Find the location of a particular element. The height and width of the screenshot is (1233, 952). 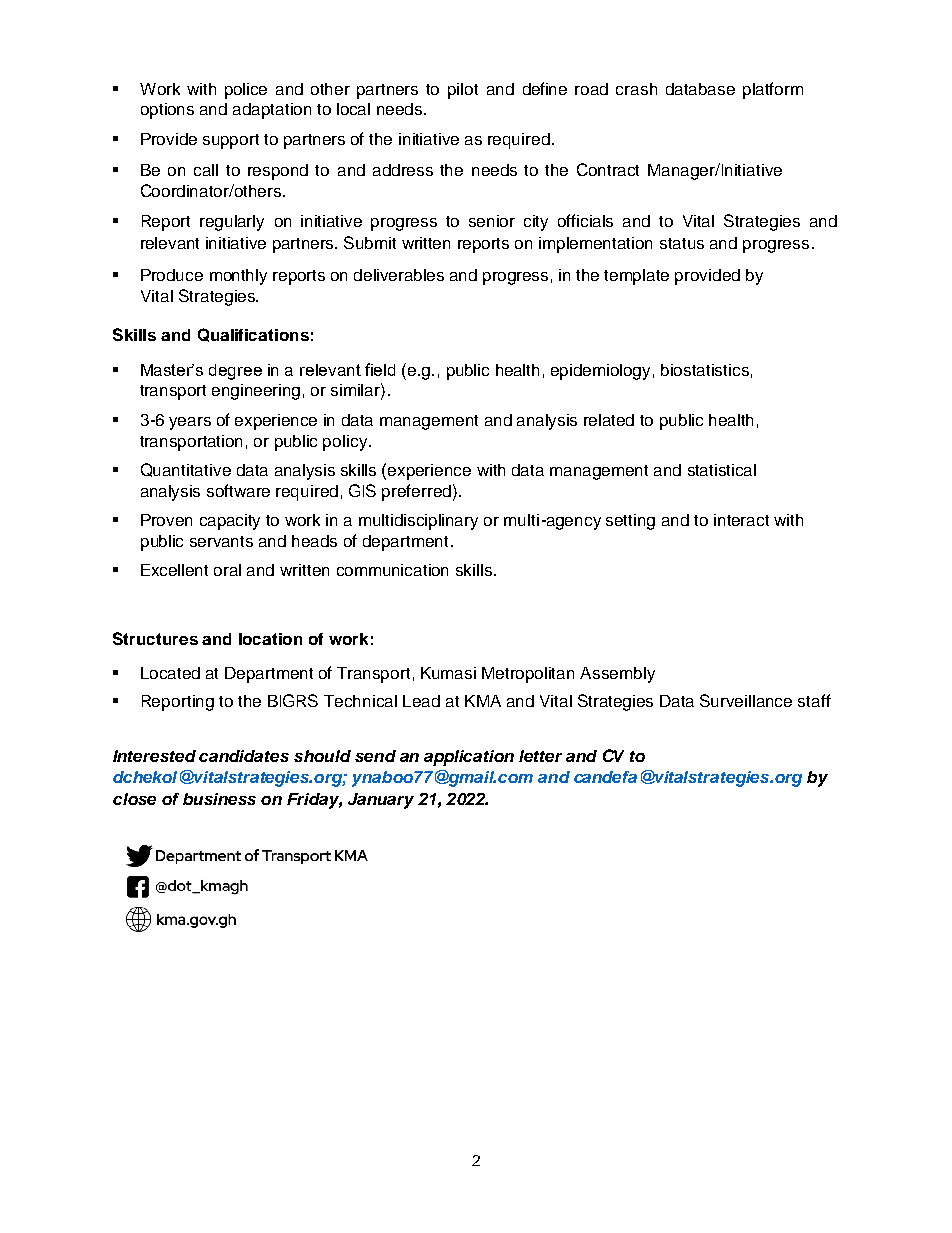

Surveillance is located at coordinates (746, 700).
